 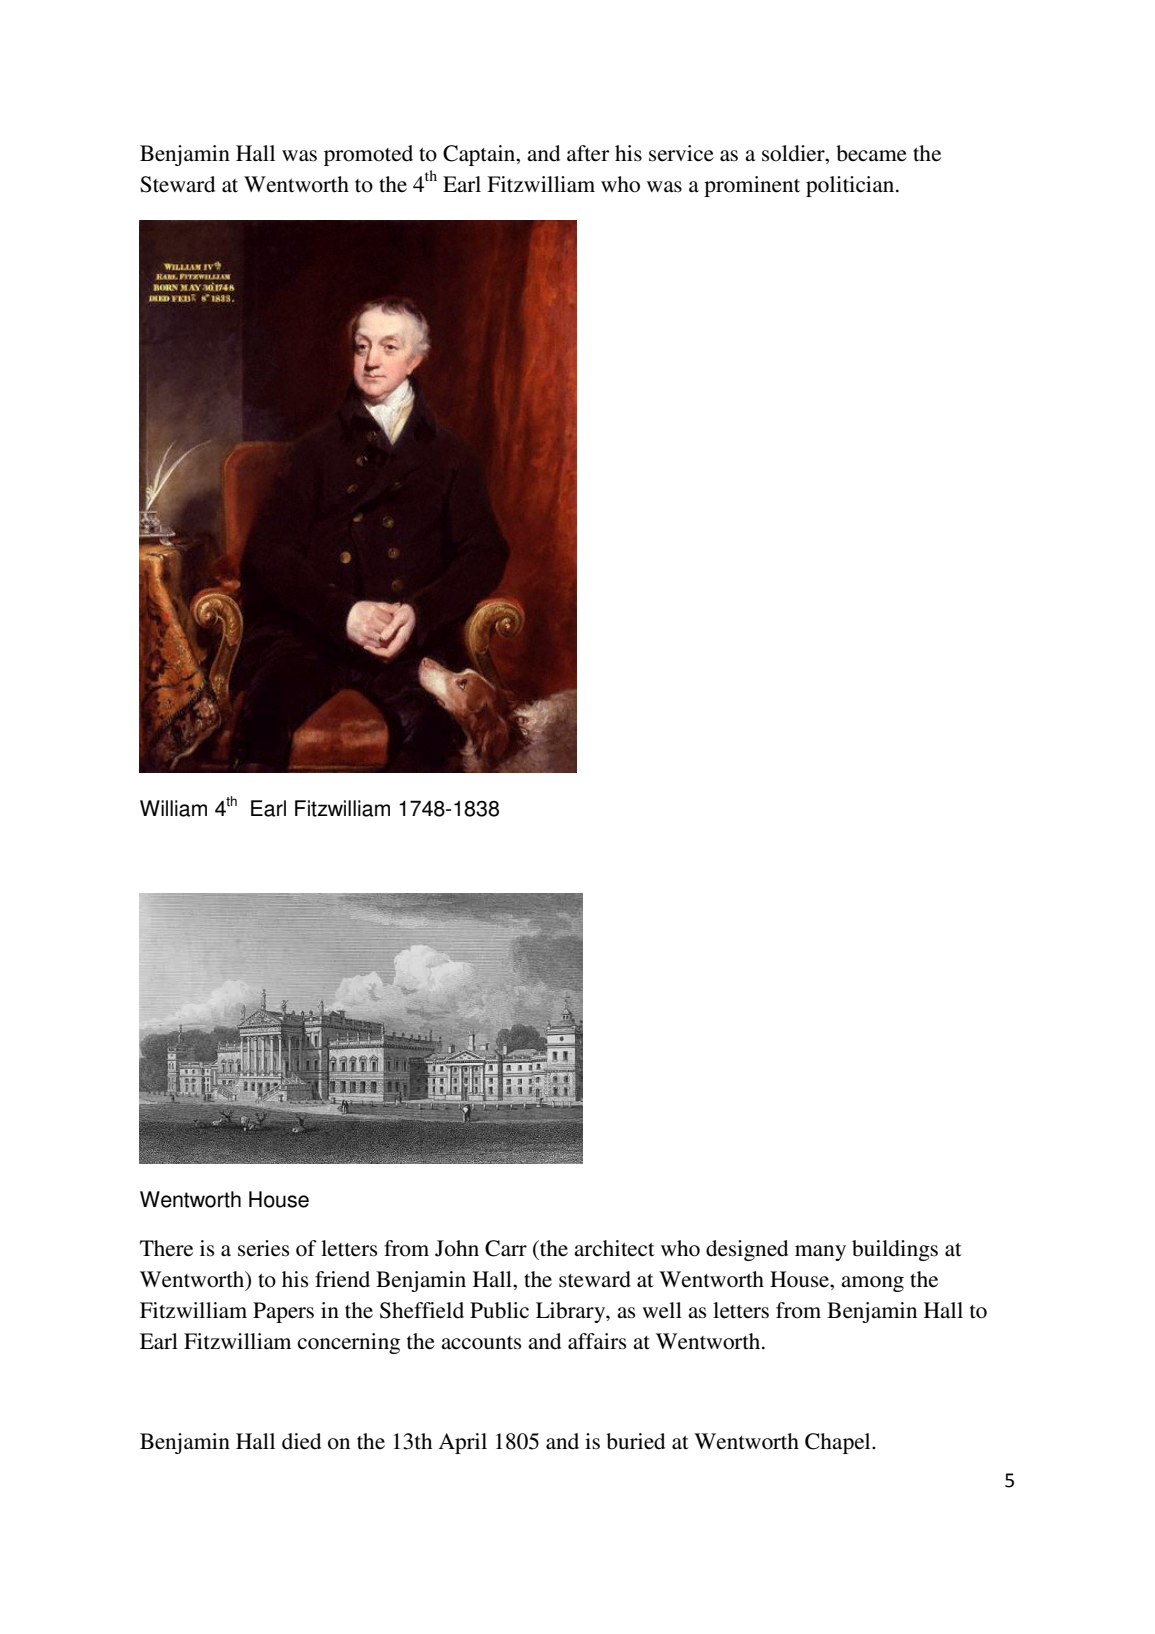 I want to click on designed, so click(x=747, y=1250).
